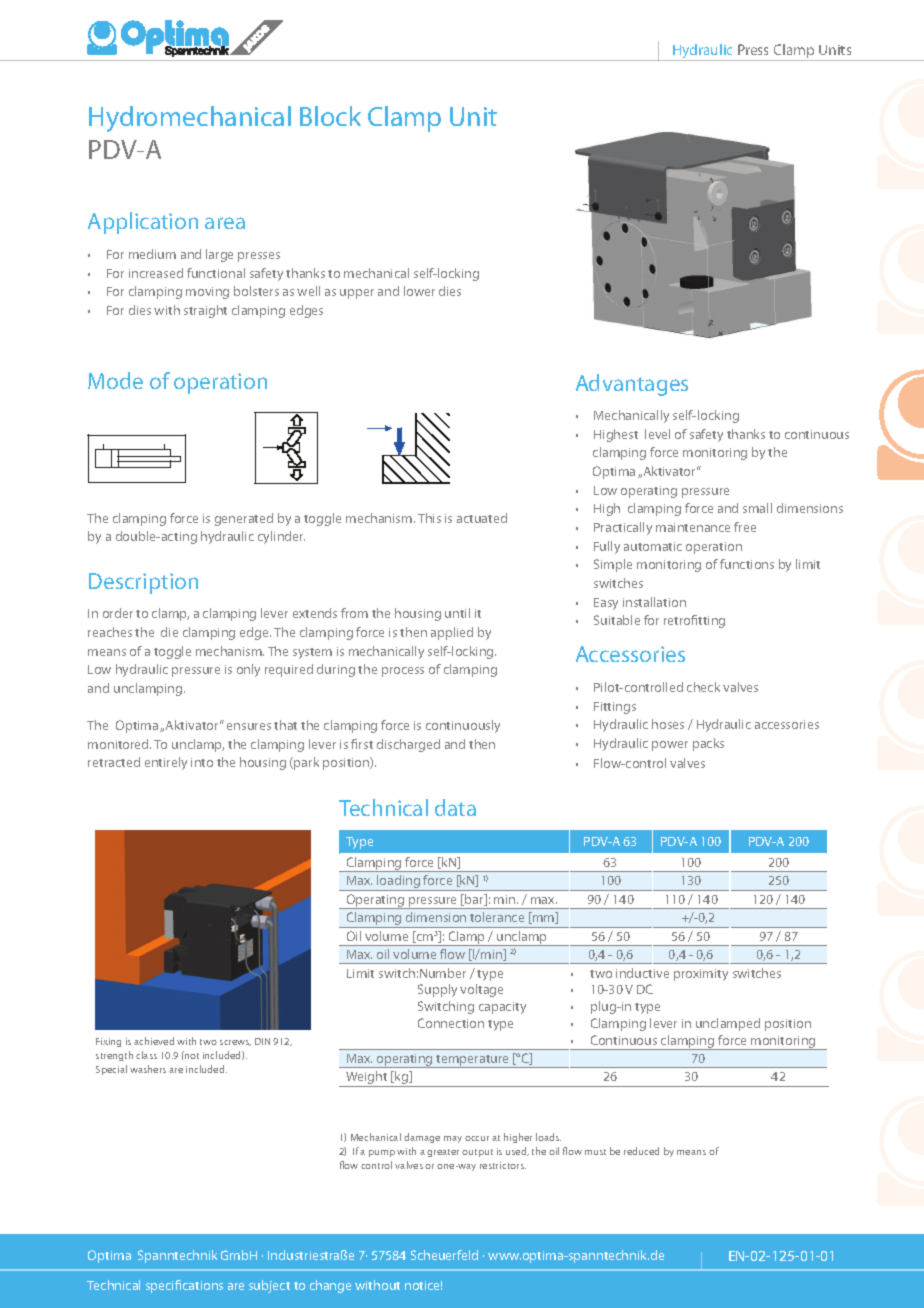 The width and height of the image is (924, 1308). Describe the element at coordinates (403, 672) in the image. I see `process` at that location.
